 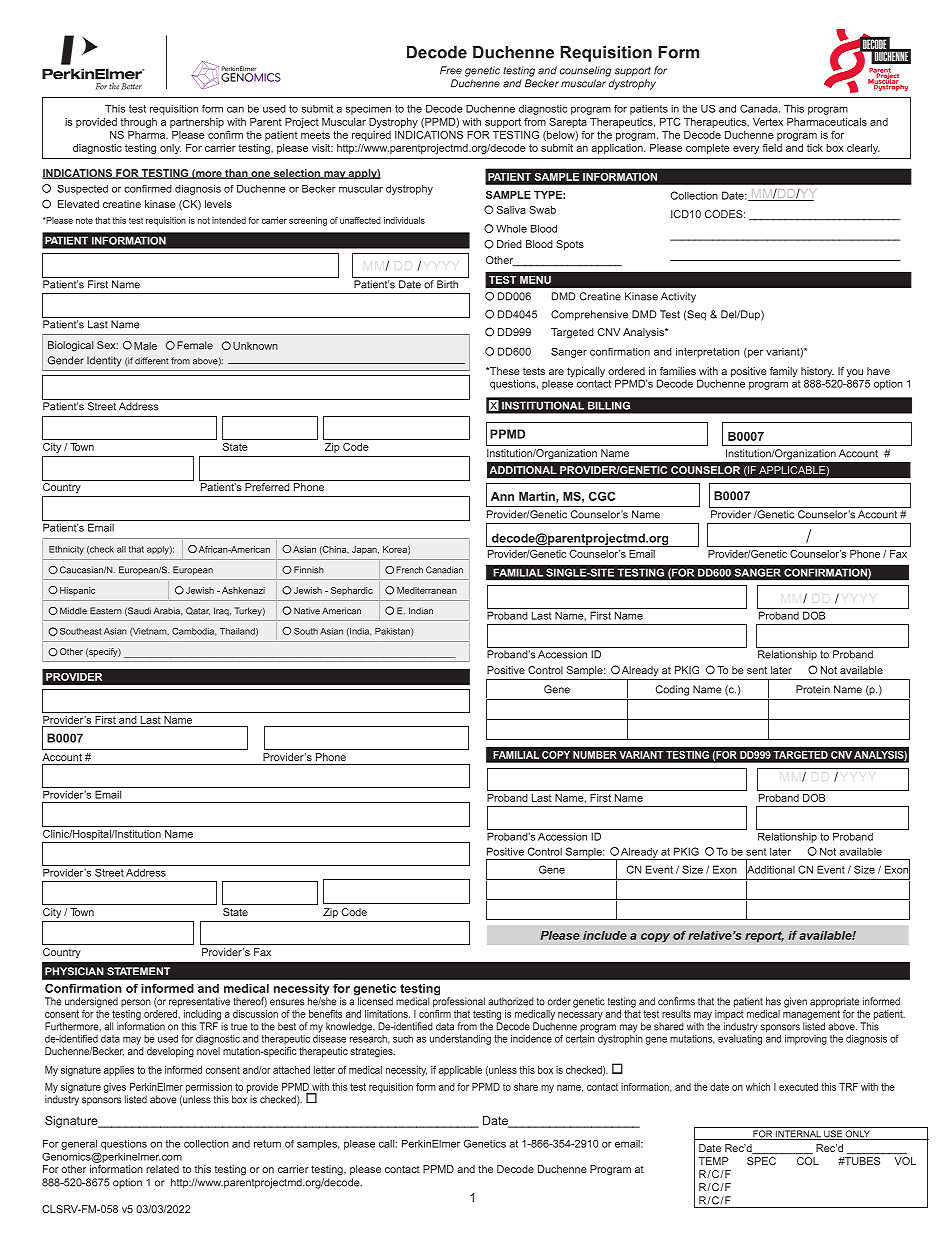 What do you see at coordinates (460, 1040) in the screenshot?
I see `understanding` at bounding box center [460, 1040].
